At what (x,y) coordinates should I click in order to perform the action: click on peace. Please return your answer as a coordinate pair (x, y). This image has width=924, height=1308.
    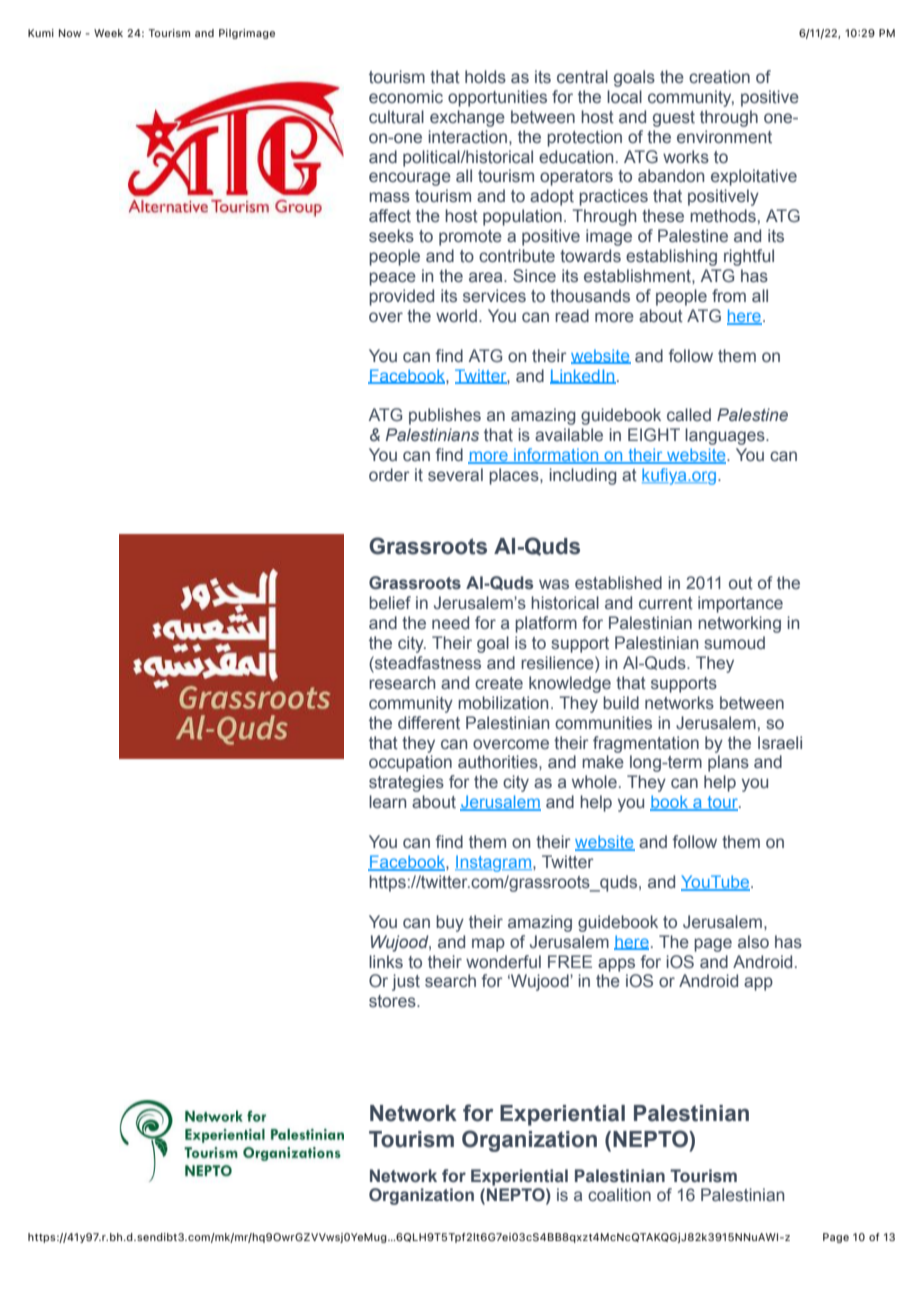
    Looking at the image, I should click on (392, 279).
